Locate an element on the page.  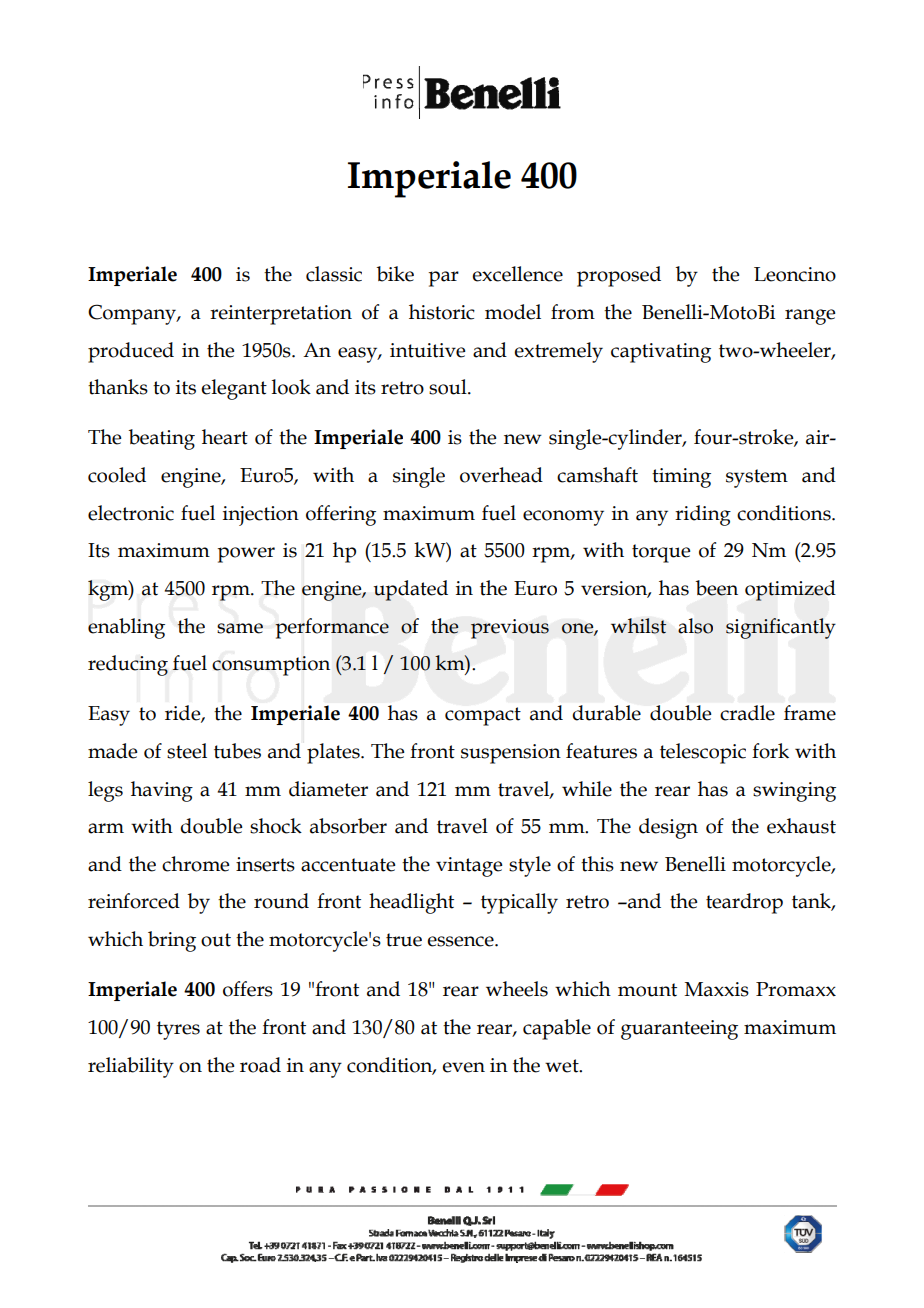
reinterpretation is located at coordinates (281, 315).
